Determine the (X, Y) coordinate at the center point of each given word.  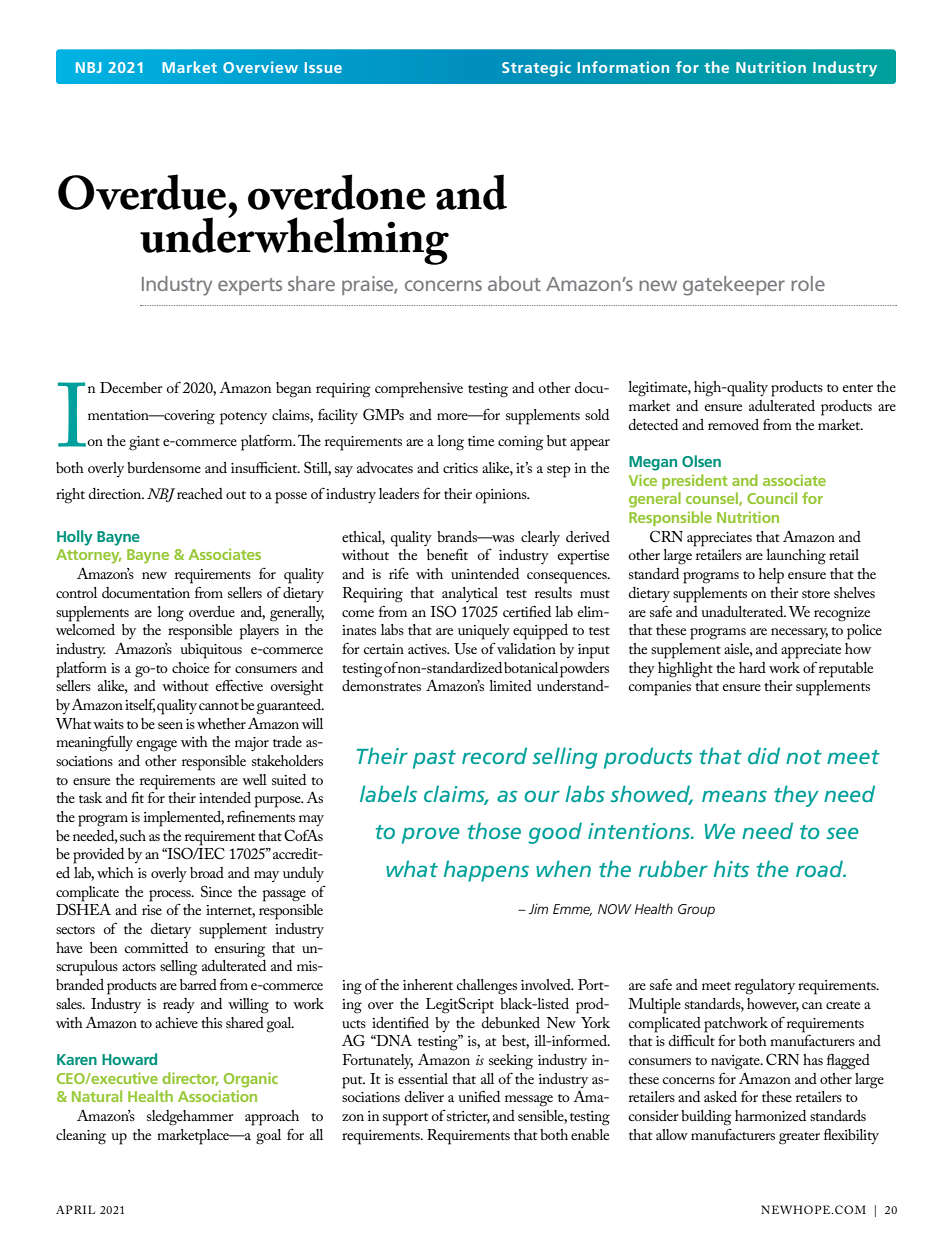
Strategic (536, 69)
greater (799, 1138)
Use (465, 649)
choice (190, 667)
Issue (323, 67)
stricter (468, 1117)
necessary (799, 633)
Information (623, 67)
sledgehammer (190, 1118)
